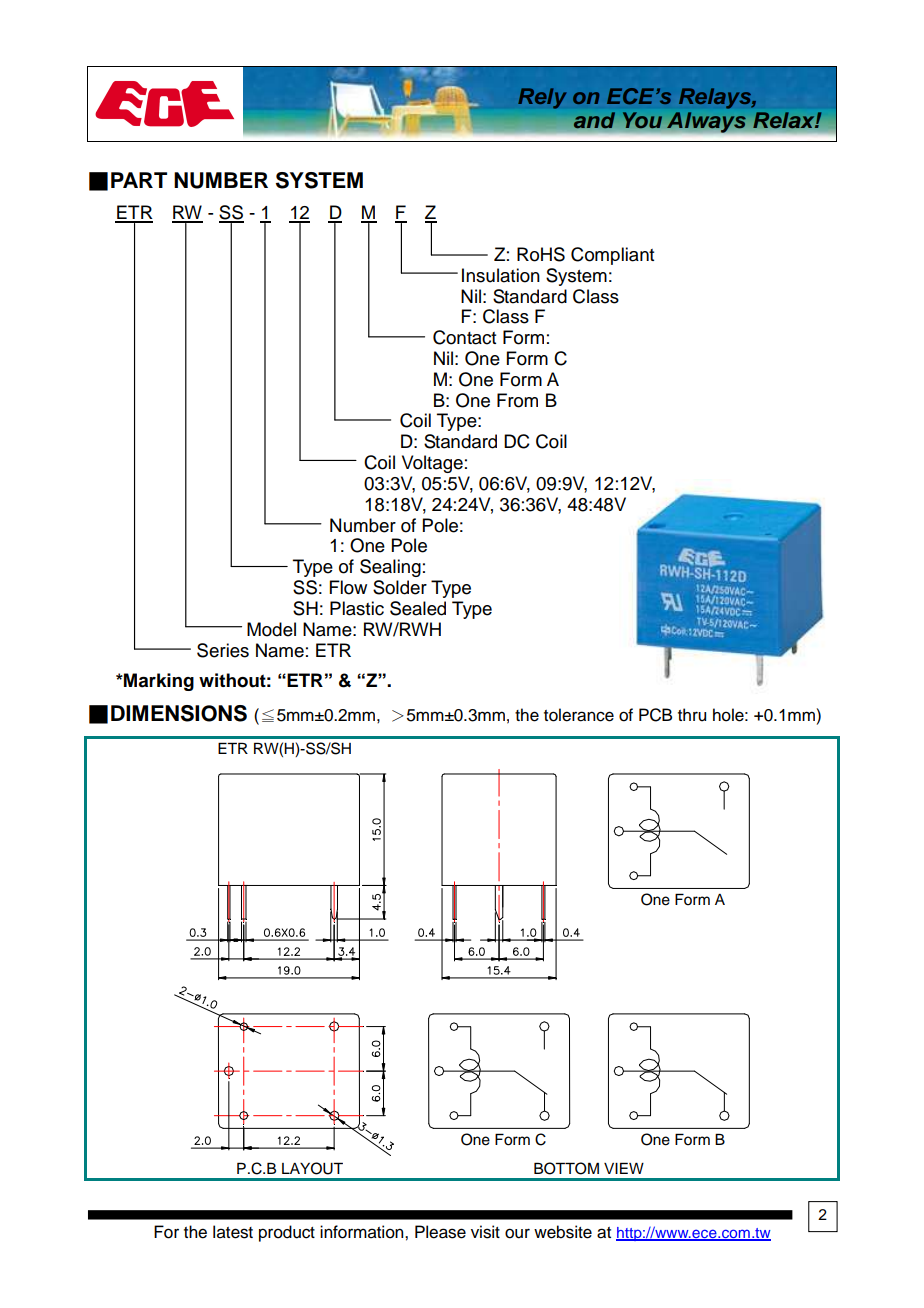  I want to click on Insulation, so click(501, 275).
